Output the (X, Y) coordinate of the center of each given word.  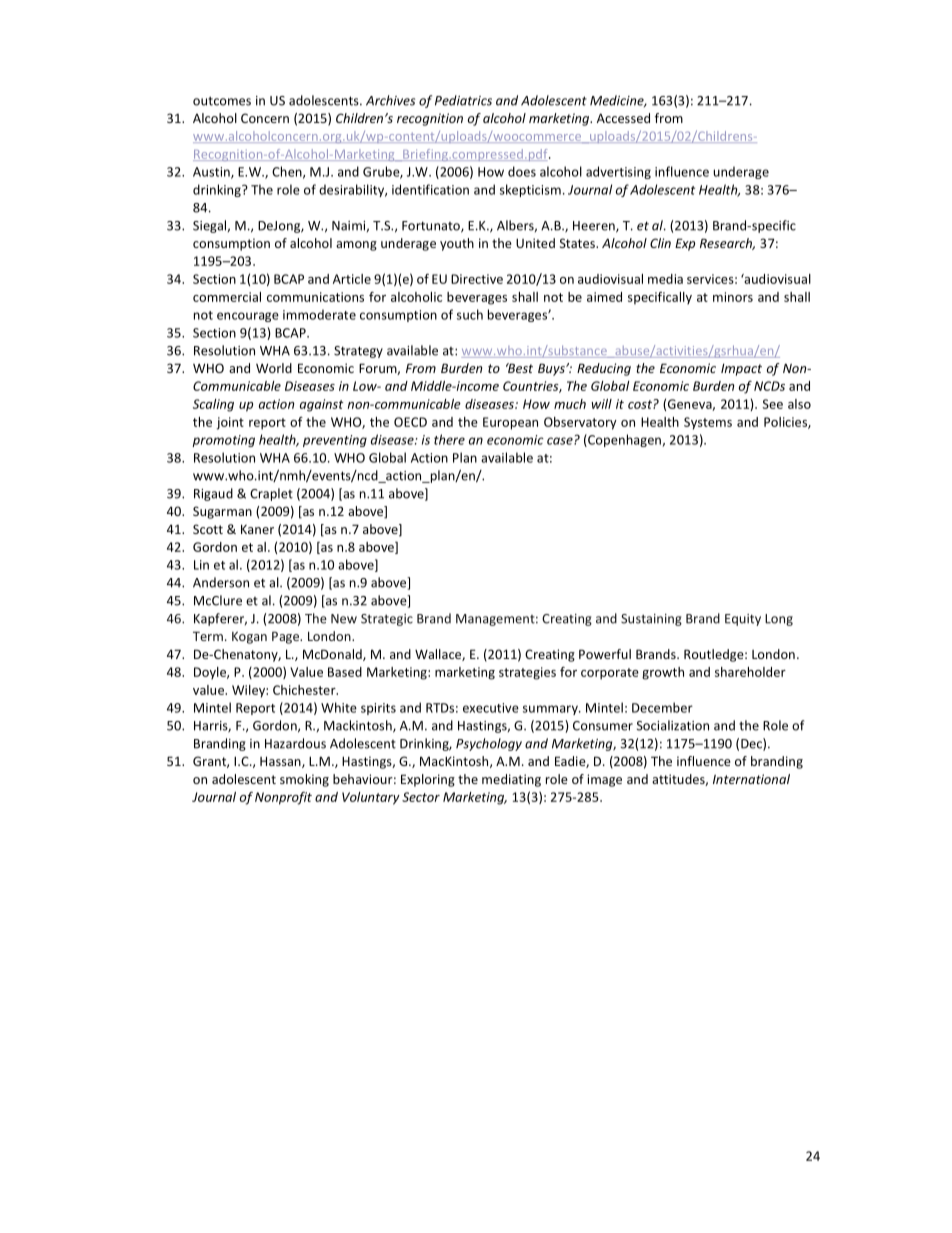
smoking (304, 780)
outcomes (222, 101)
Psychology (489, 744)
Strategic (387, 620)
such (470, 314)
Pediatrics (463, 100)
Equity (743, 620)
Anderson (221, 582)
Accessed (623, 118)
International (751, 779)
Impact (741, 369)
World (274, 368)
